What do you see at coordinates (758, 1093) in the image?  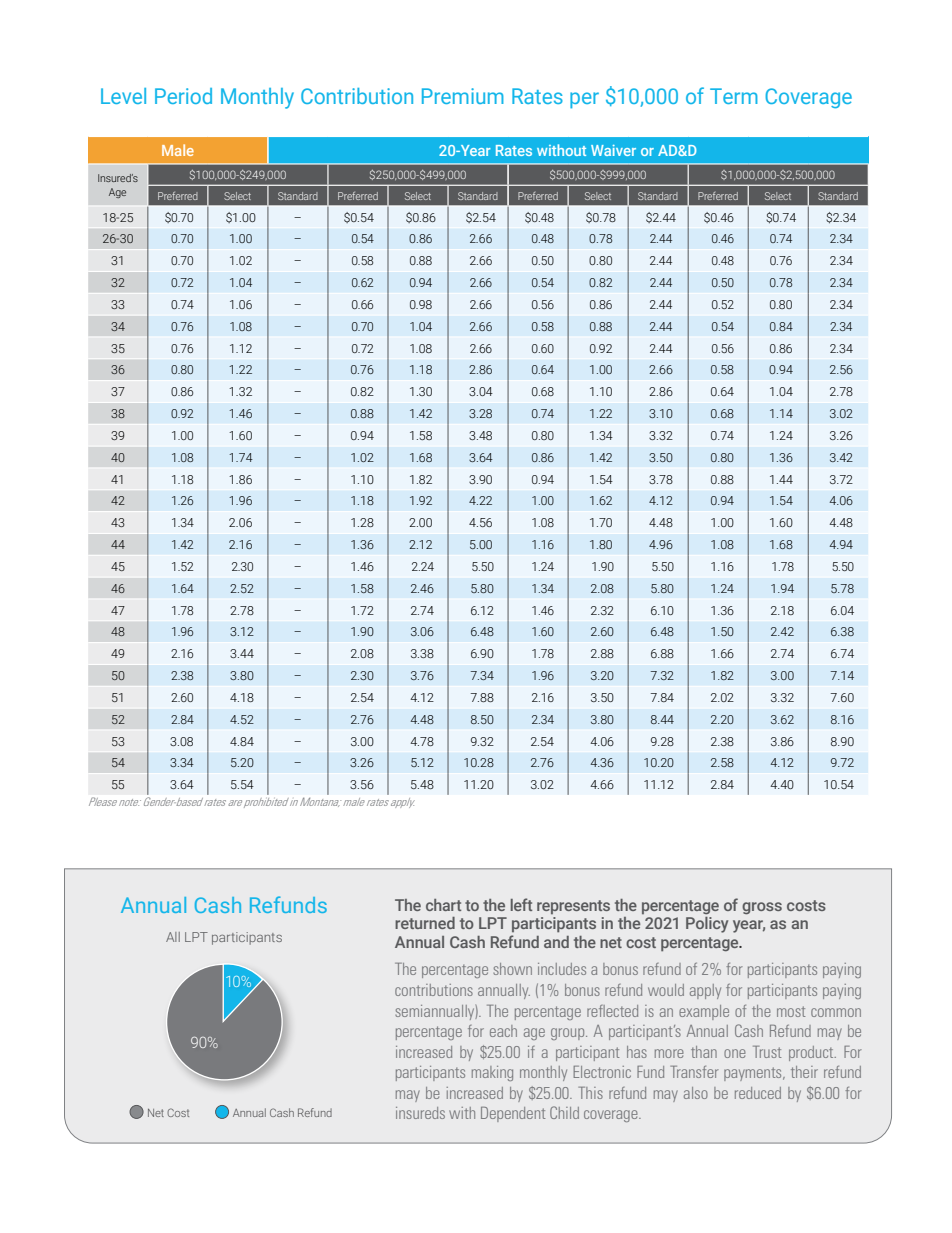 I see `reduced` at bounding box center [758, 1093].
